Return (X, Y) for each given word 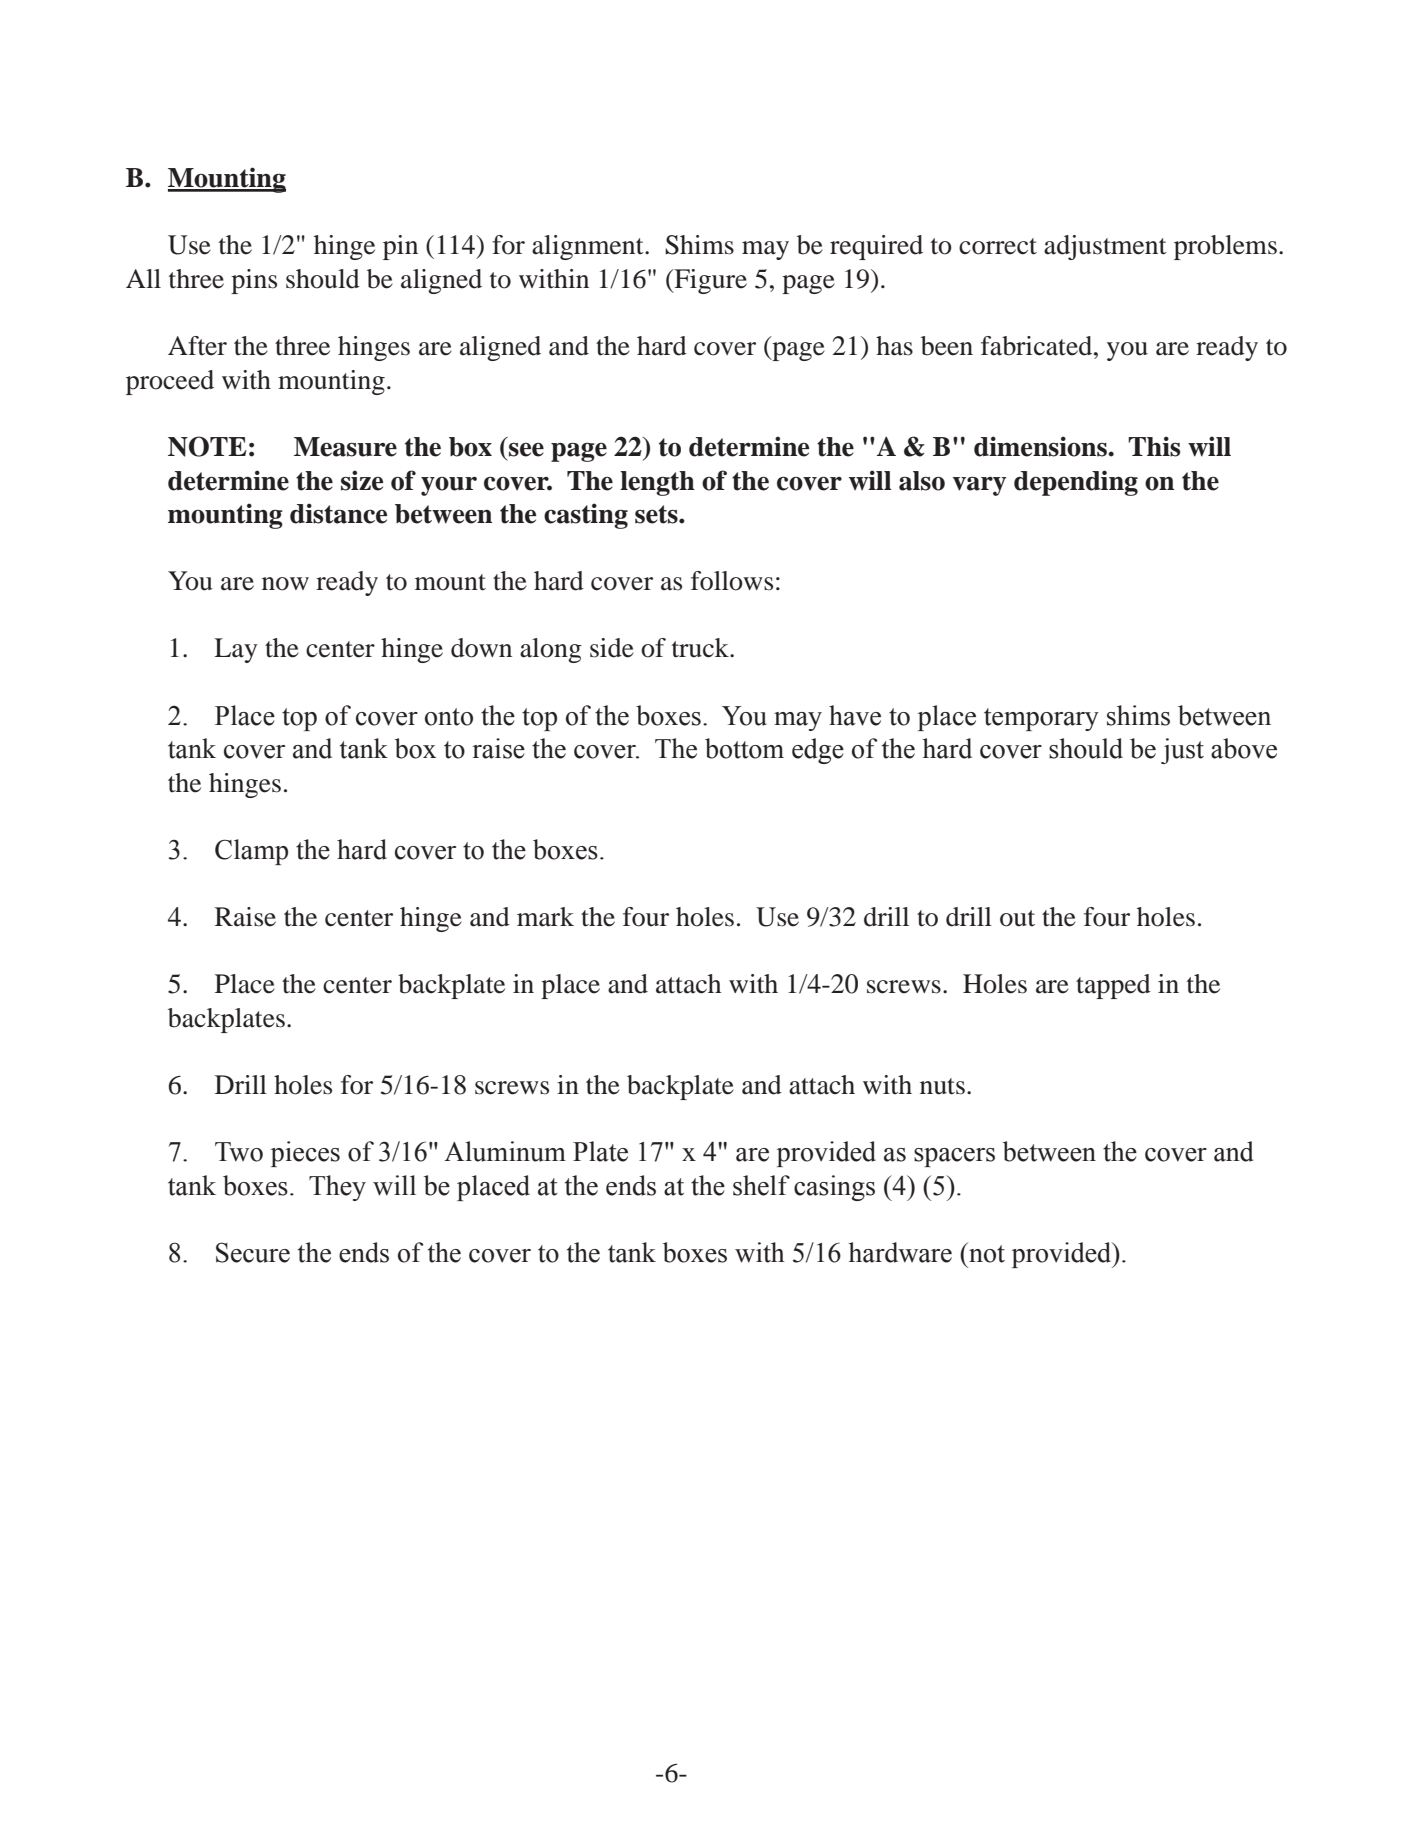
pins (254, 281)
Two (239, 1152)
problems (1225, 247)
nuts (942, 1086)
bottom (744, 748)
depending (1076, 483)
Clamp (251, 852)
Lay (235, 650)
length (657, 483)
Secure (253, 1252)
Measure (345, 447)
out (1017, 918)
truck (702, 648)
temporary (1041, 719)
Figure (709, 281)
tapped (1113, 986)
